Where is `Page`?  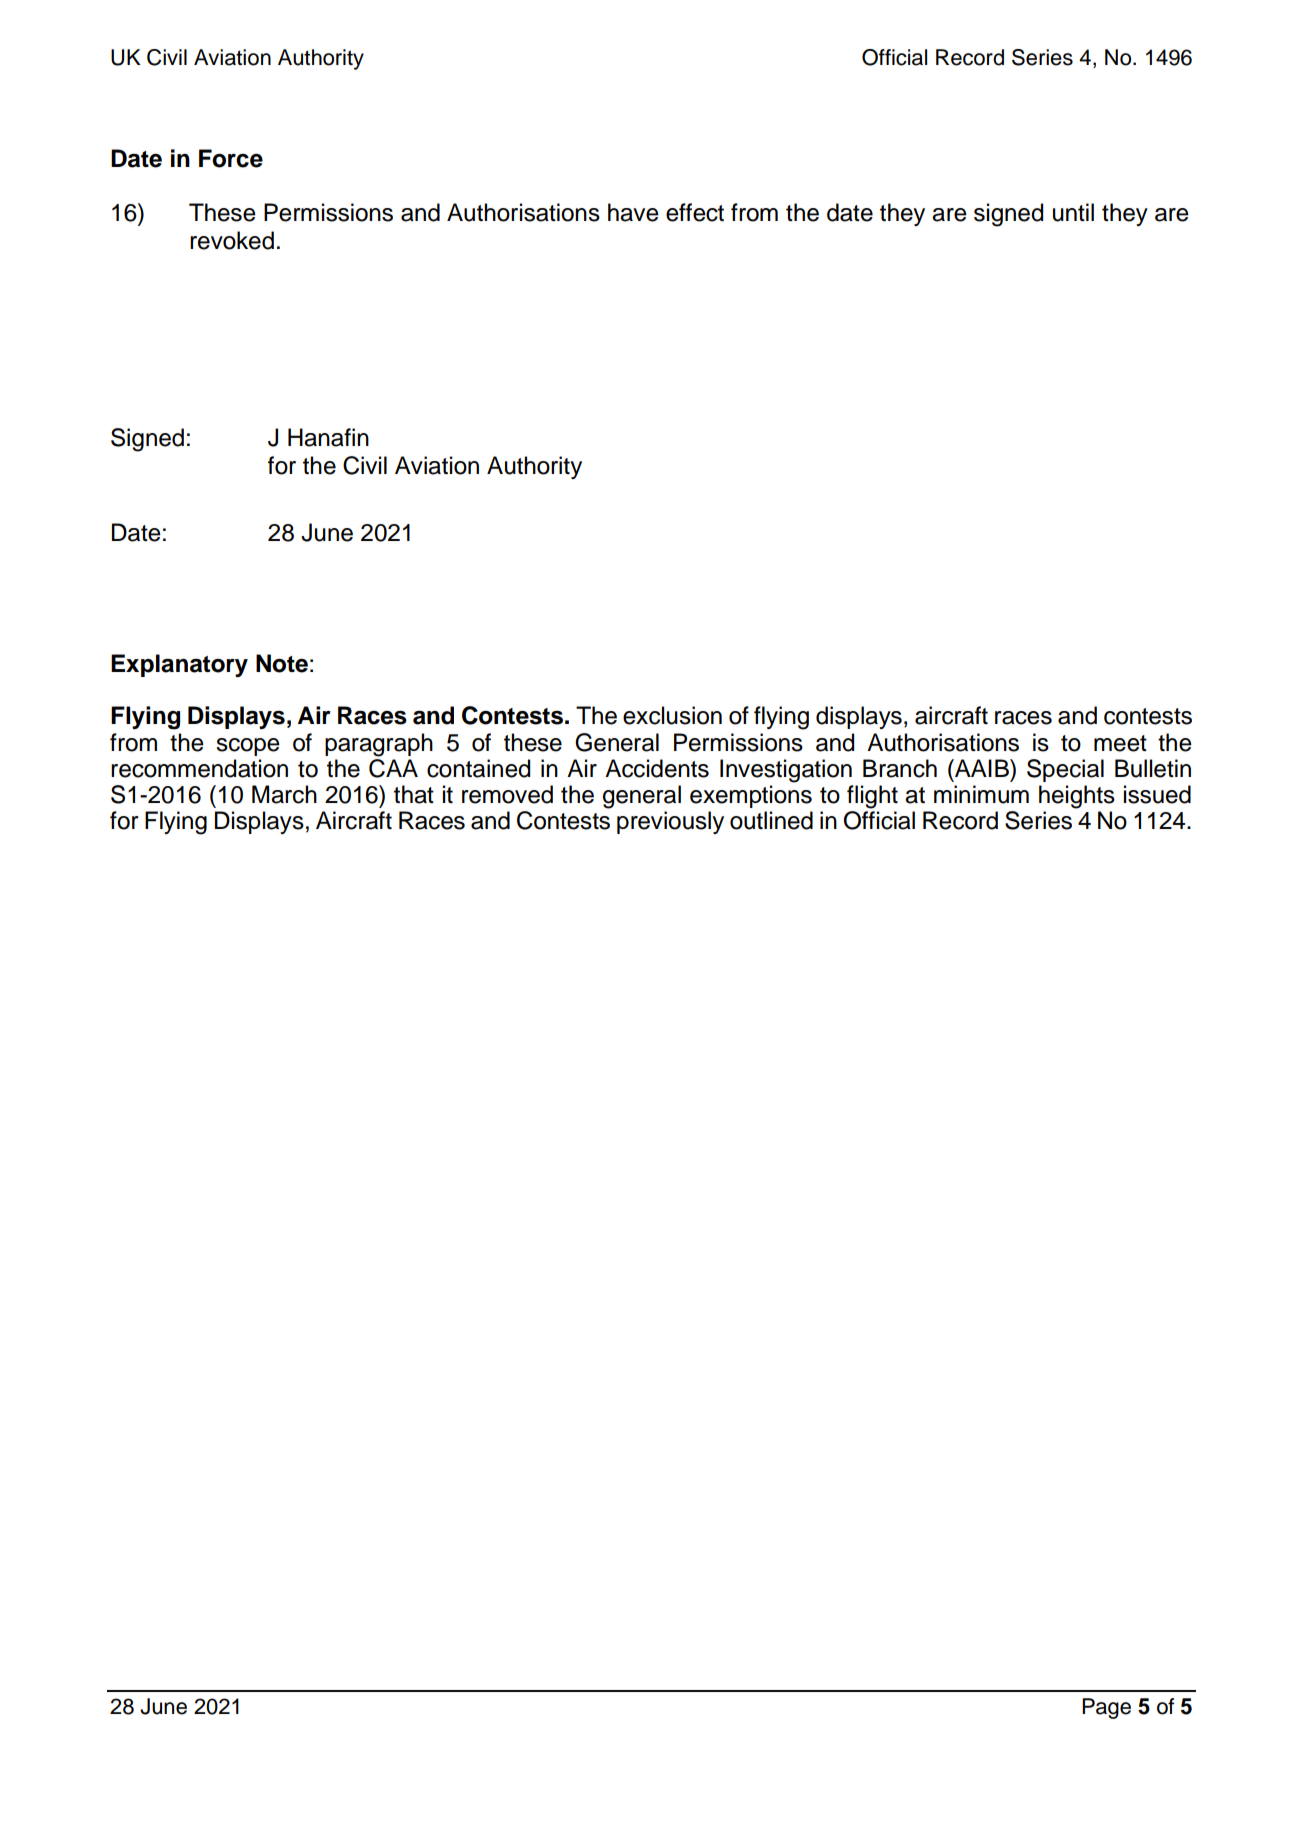 Page is located at coordinates (1106, 1708).
